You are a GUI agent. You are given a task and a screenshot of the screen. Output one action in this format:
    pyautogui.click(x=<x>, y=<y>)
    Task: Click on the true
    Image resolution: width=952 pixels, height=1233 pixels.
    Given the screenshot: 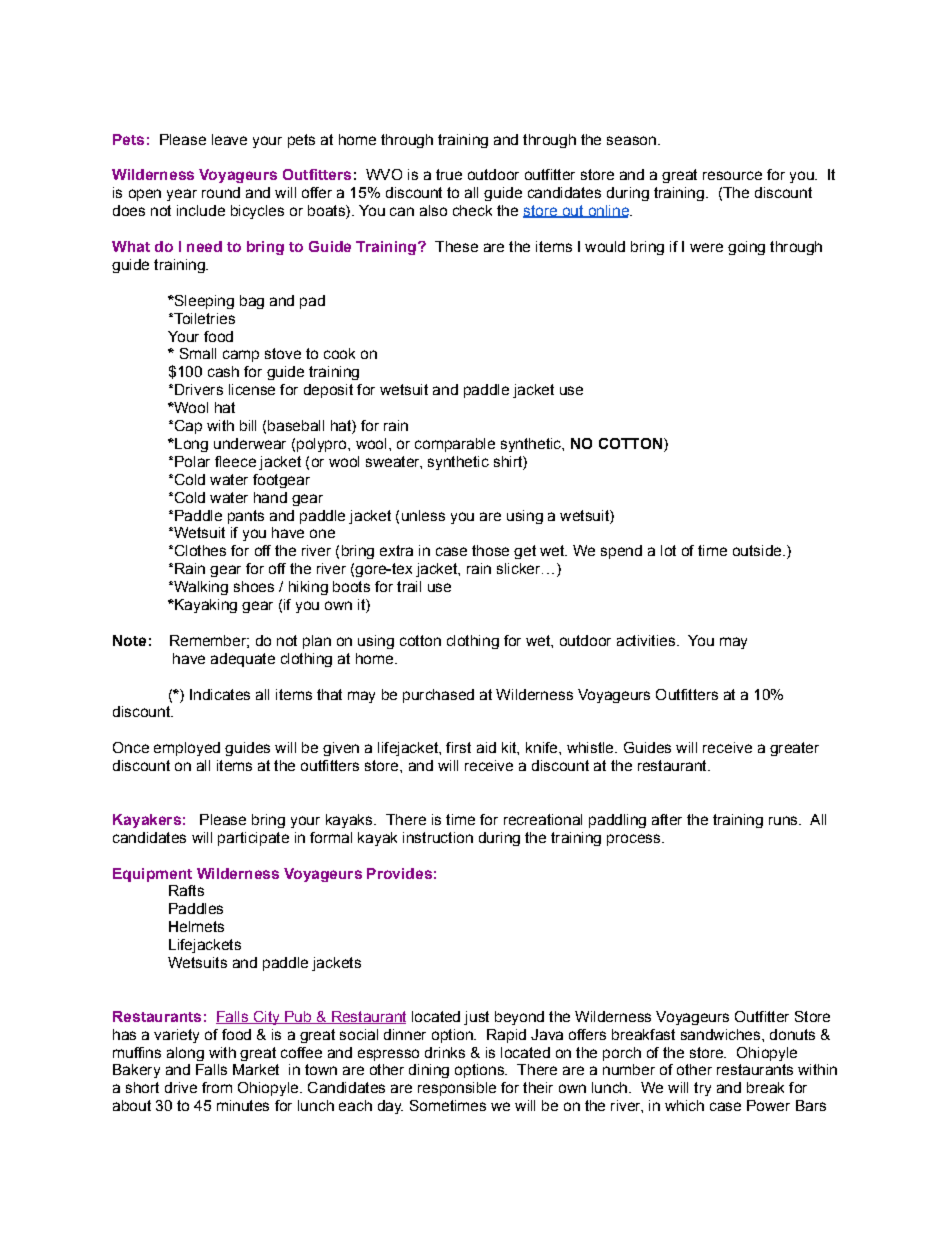 What is the action you would take?
    pyautogui.click(x=449, y=174)
